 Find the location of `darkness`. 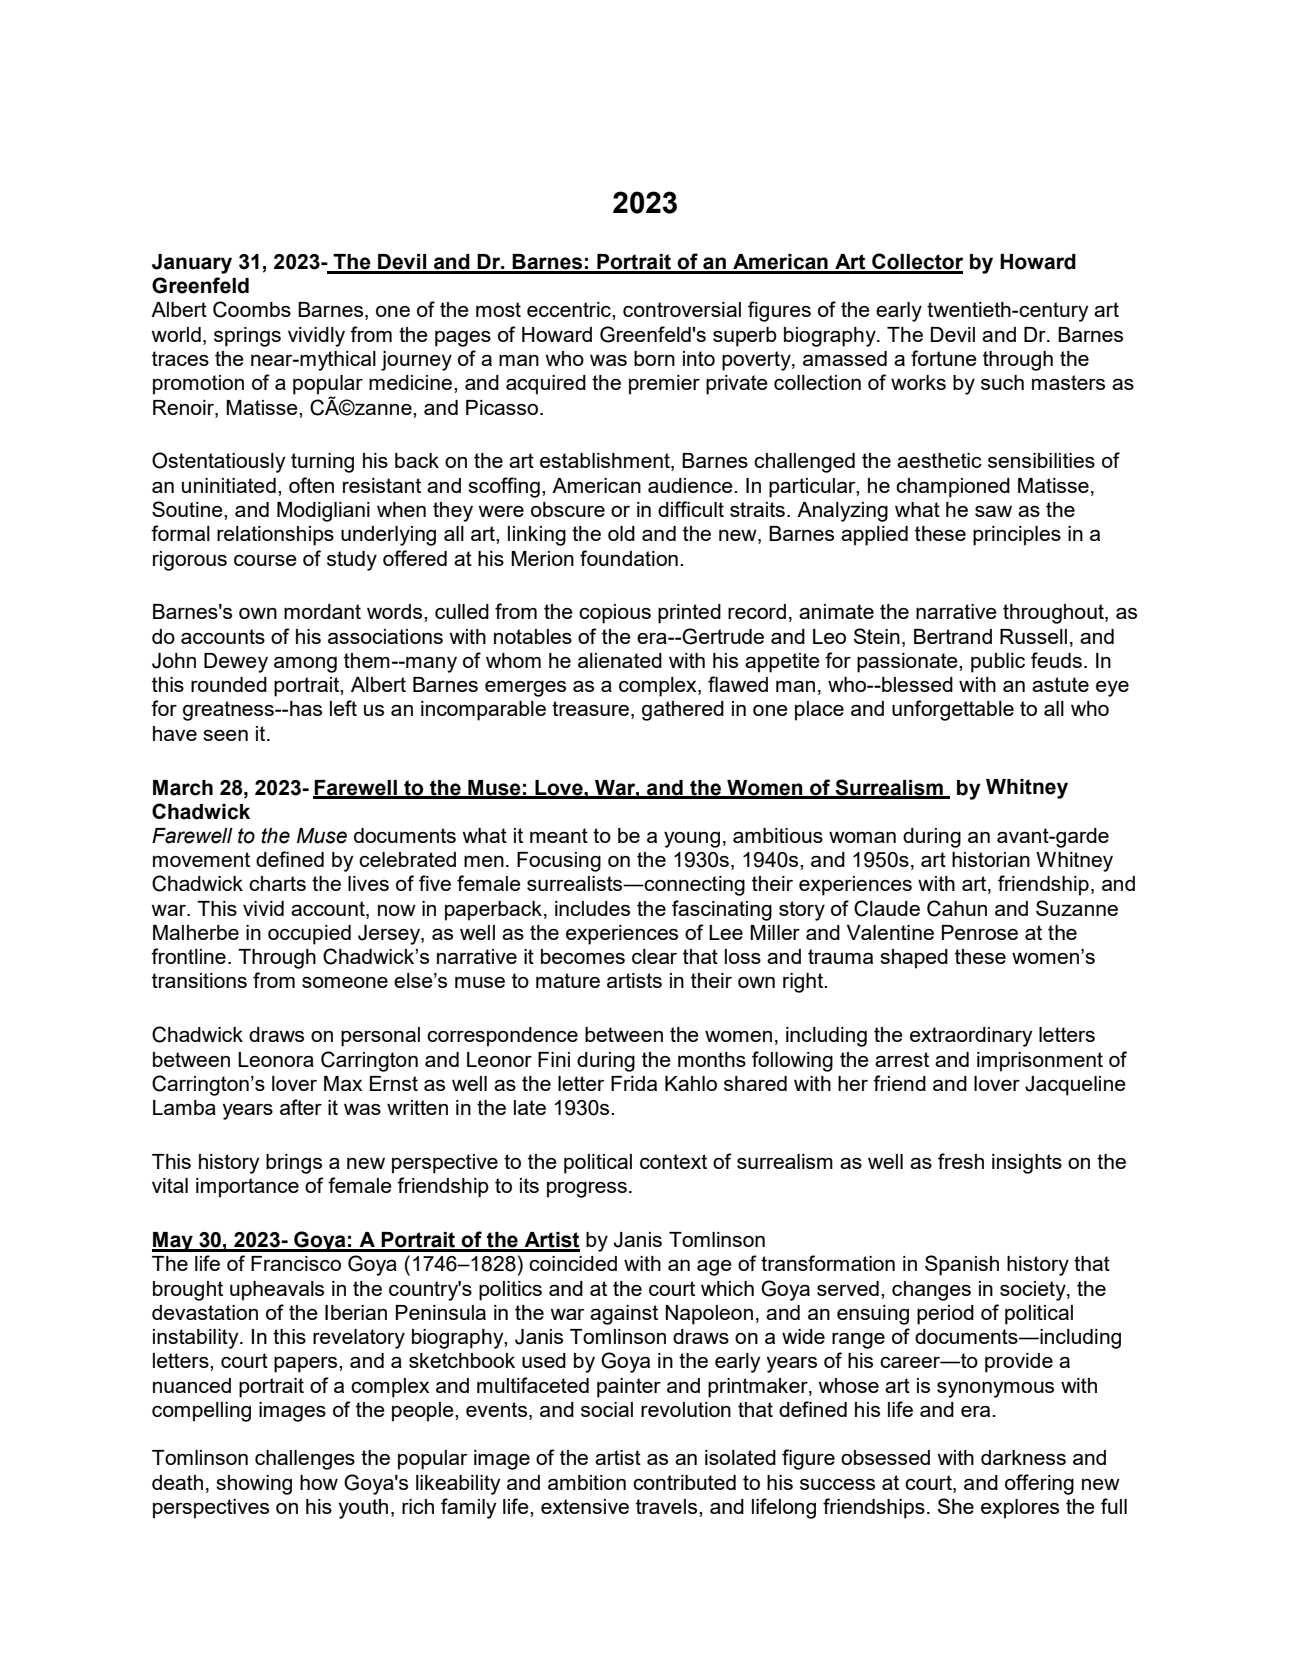

darkness is located at coordinates (1023, 1457).
